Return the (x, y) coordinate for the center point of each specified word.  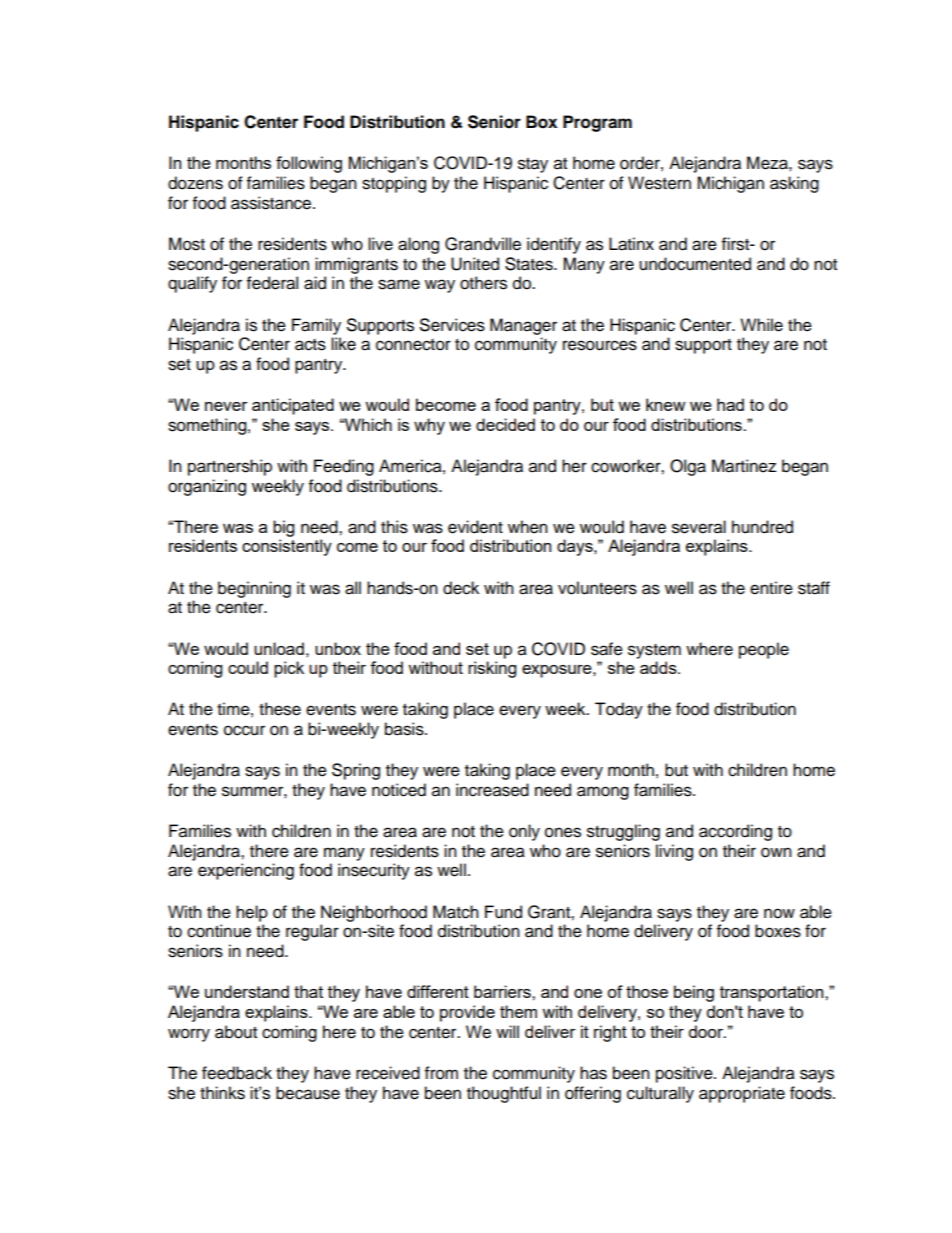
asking (794, 184)
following (309, 164)
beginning (254, 589)
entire (771, 588)
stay (533, 165)
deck (461, 588)
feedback (237, 1073)
